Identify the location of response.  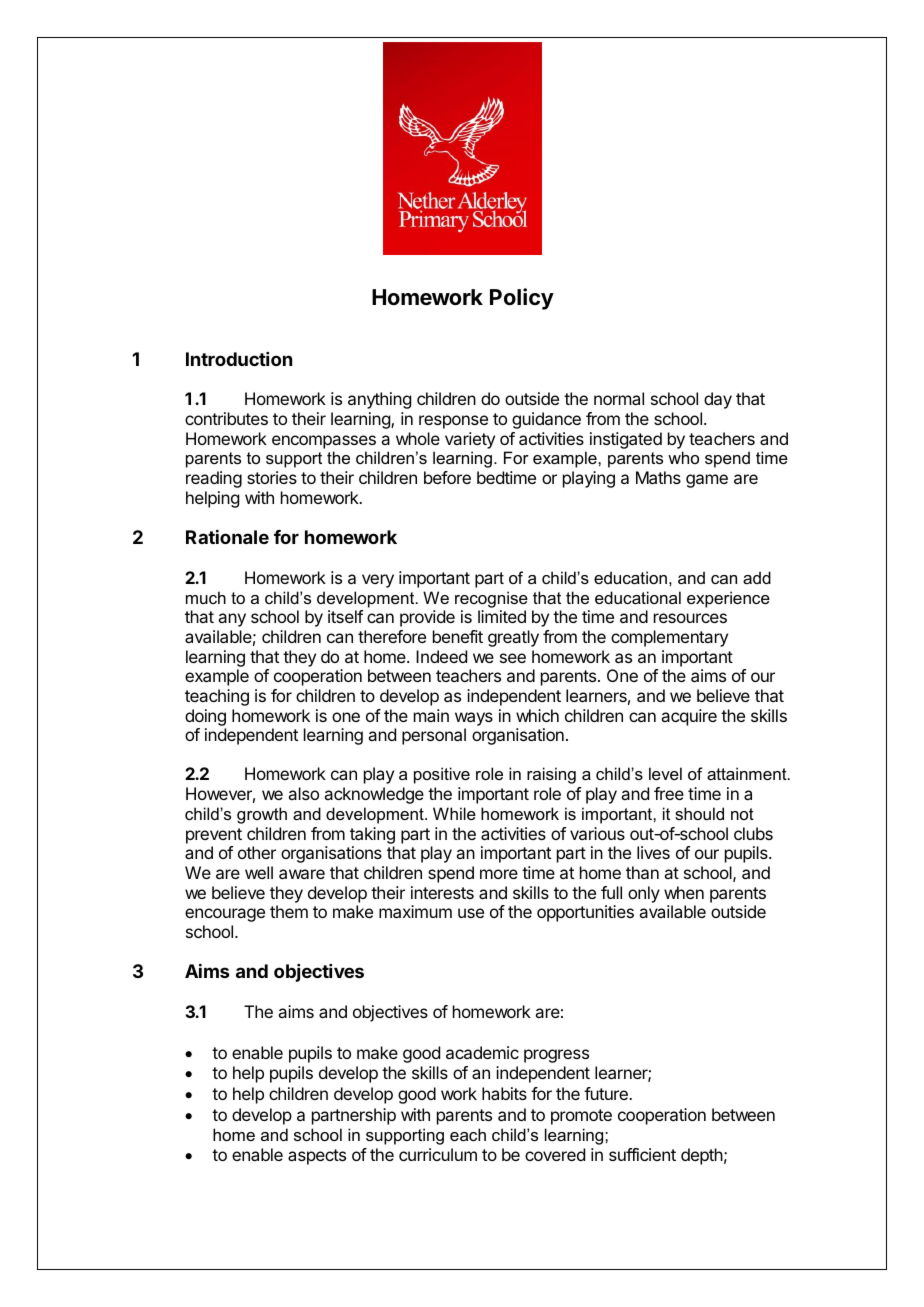
(453, 422).
